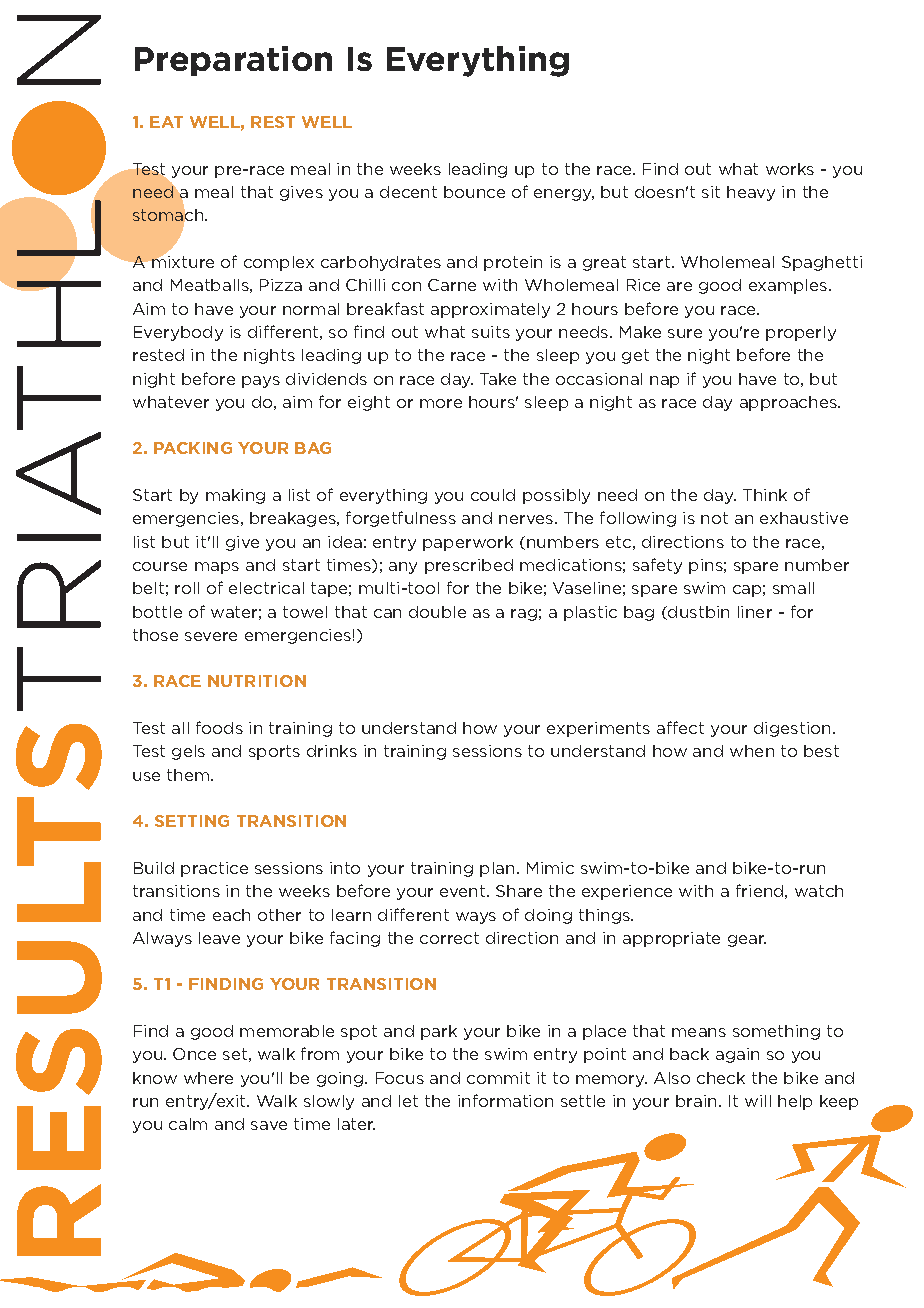 The width and height of the screenshot is (924, 1308). I want to click on practice, so click(214, 869).
